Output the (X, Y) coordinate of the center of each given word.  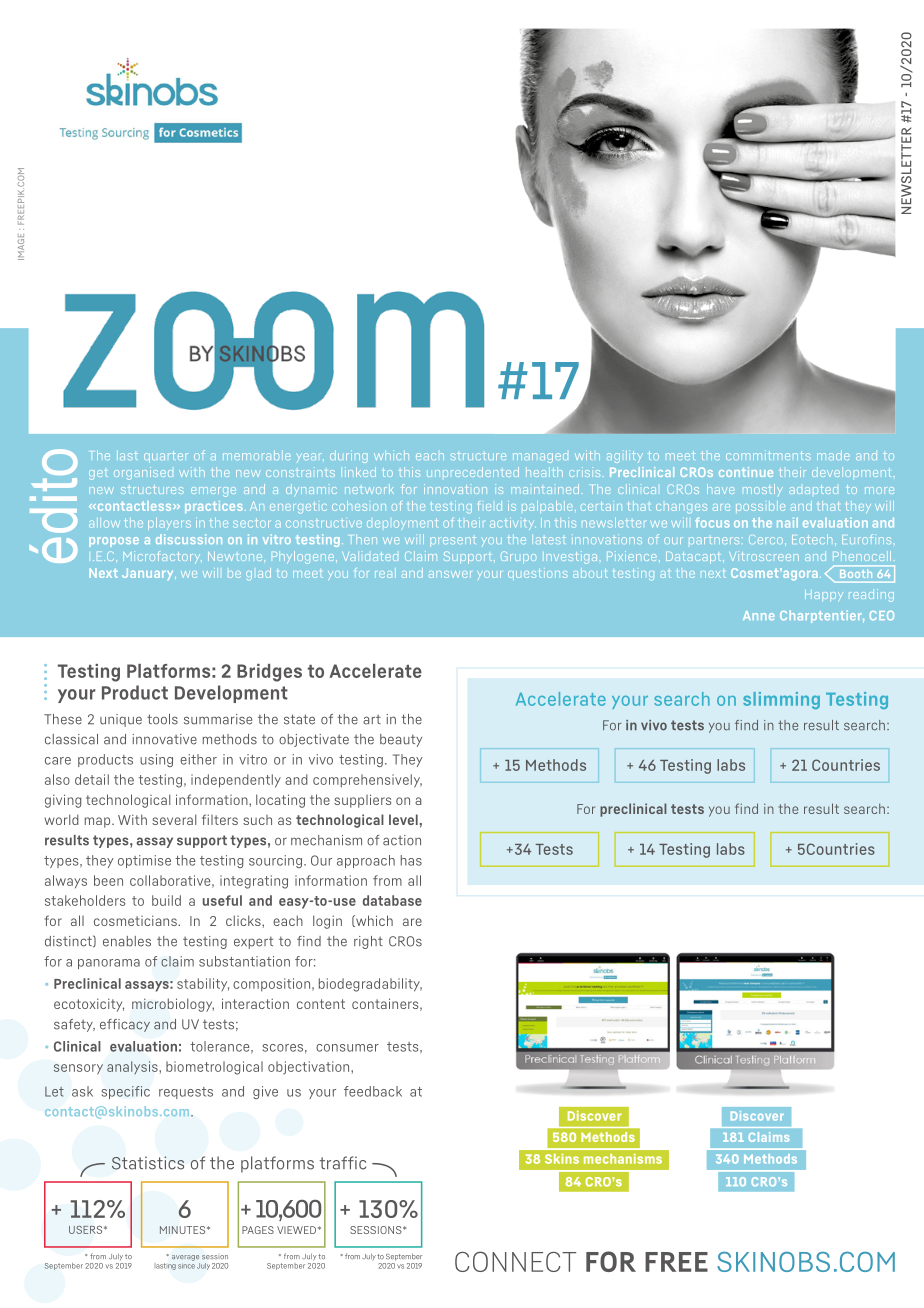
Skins (562, 1159)
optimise (144, 861)
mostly (762, 490)
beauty (401, 740)
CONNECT (515, 1261)
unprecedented (473, 472)
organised (143, 473)
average (185, 1258)
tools (162, 719)
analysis (132, 1067)
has (411, 860)
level (403, 819)
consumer (347, 1048)
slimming (781, 700)
